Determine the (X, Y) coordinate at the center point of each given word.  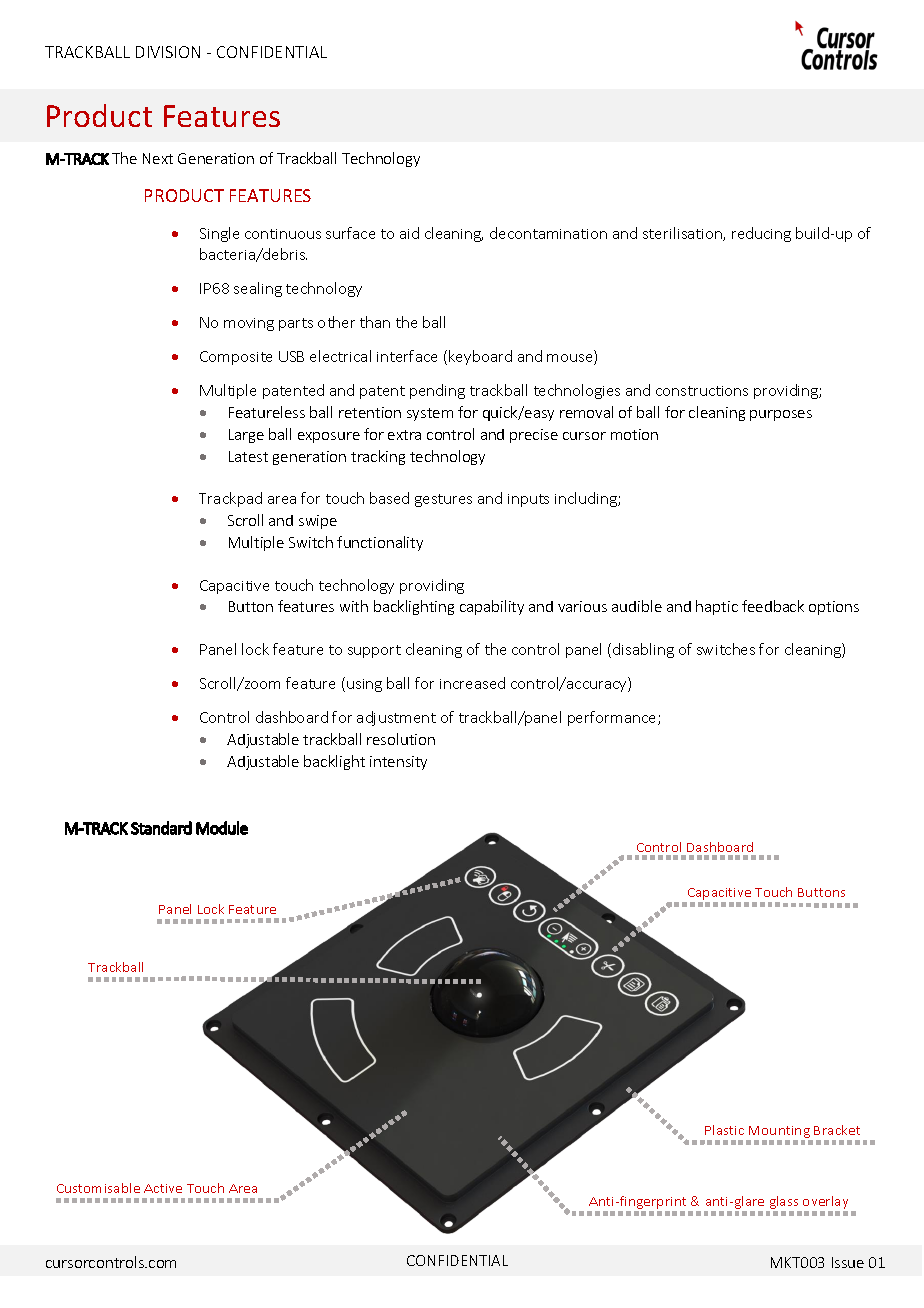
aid (409, 233)
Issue (848, 1262)
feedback (773, 606)
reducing (761, 234)
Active (163, 1188)
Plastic (724, 1130)
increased (472, 683)
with (354, 606)
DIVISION (168, 52)
